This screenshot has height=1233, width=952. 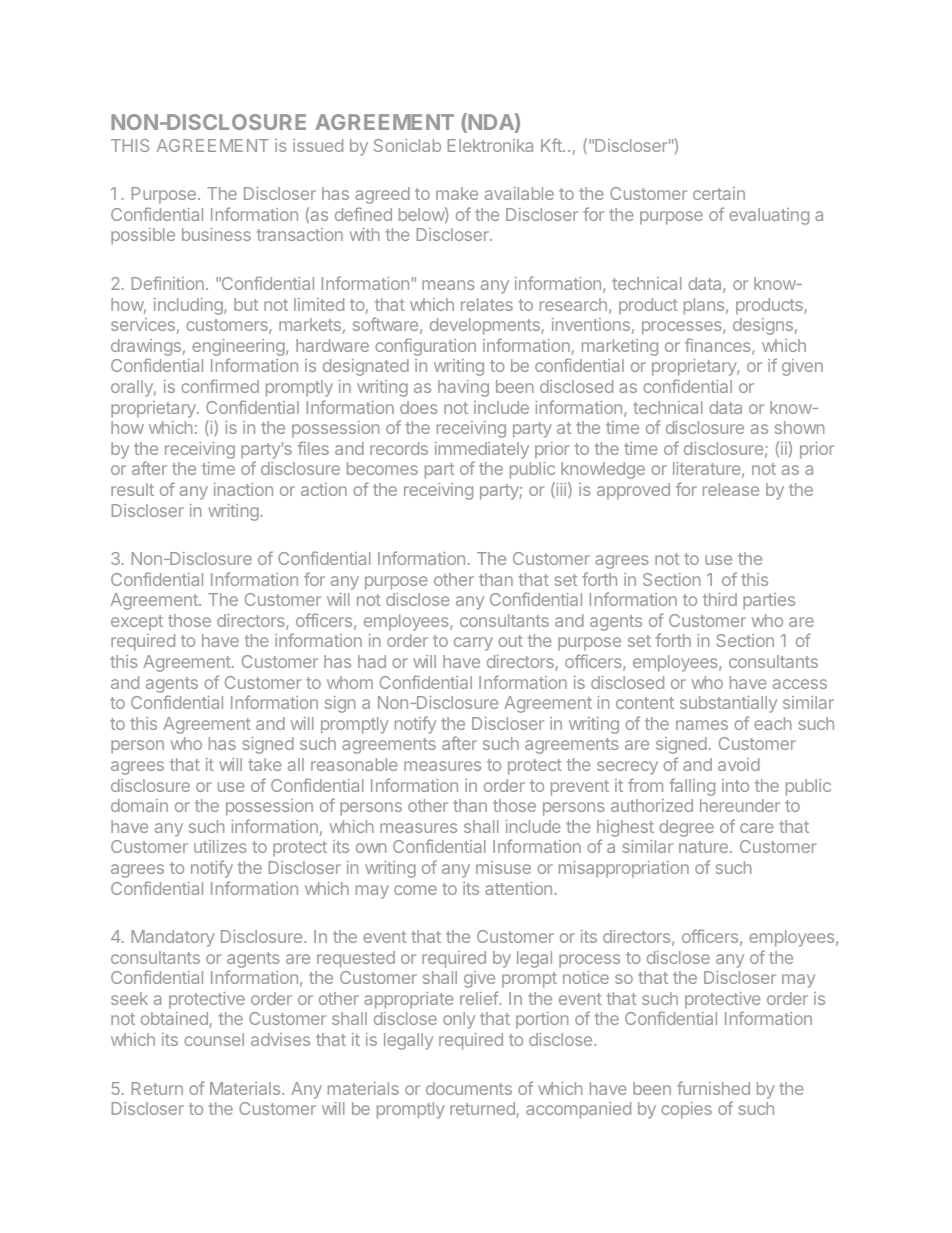 What do you see at coordinates (132, 489) in the screenshot?
I see `result` at bounding box center [132, 489].
